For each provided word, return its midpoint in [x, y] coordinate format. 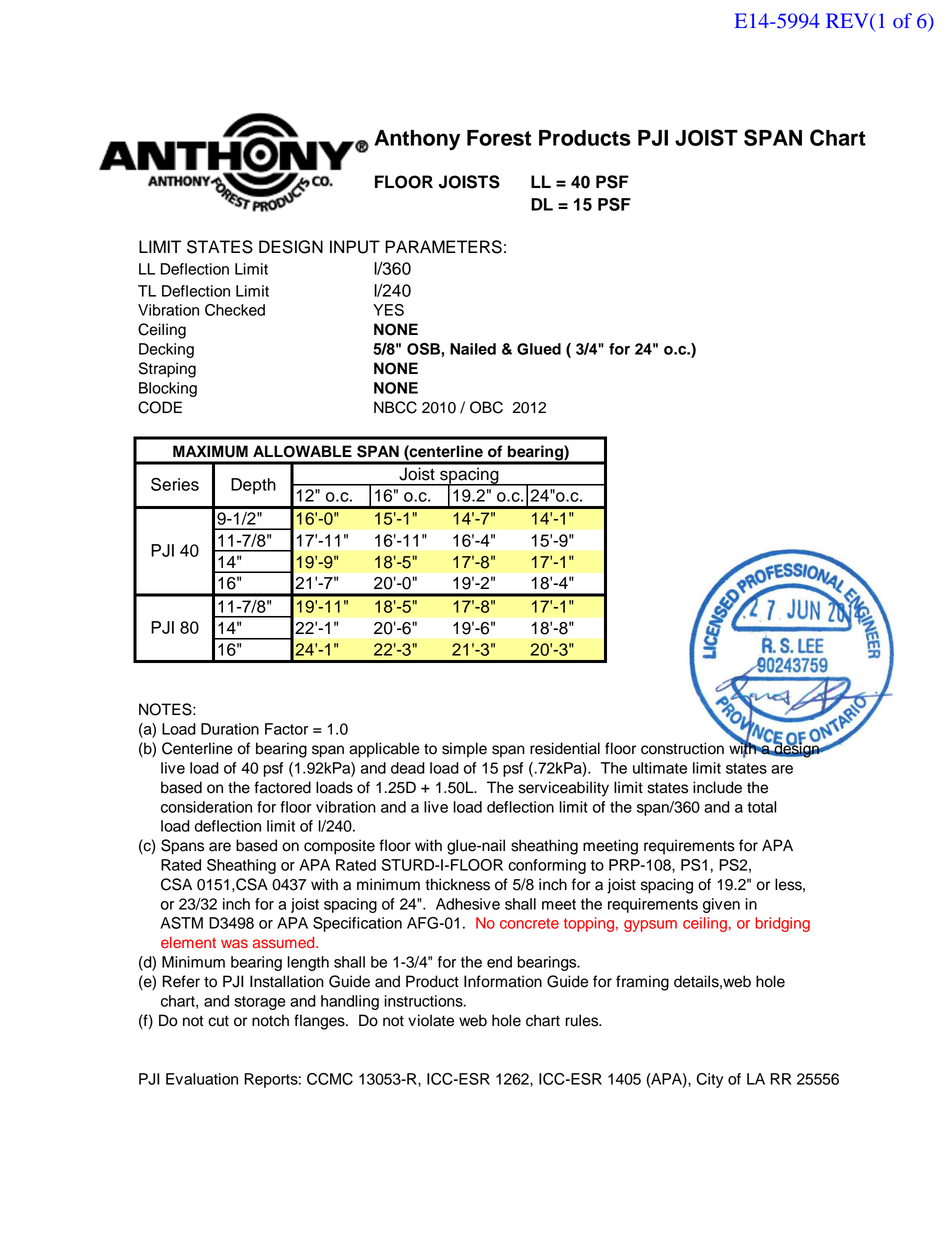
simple [464, 750]
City [710, 1080]
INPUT [355, 247]
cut [218, 1021]
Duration [230, 729]
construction [682, 748]
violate [431, 1020]
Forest [499, 138]
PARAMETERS [443, 247]
